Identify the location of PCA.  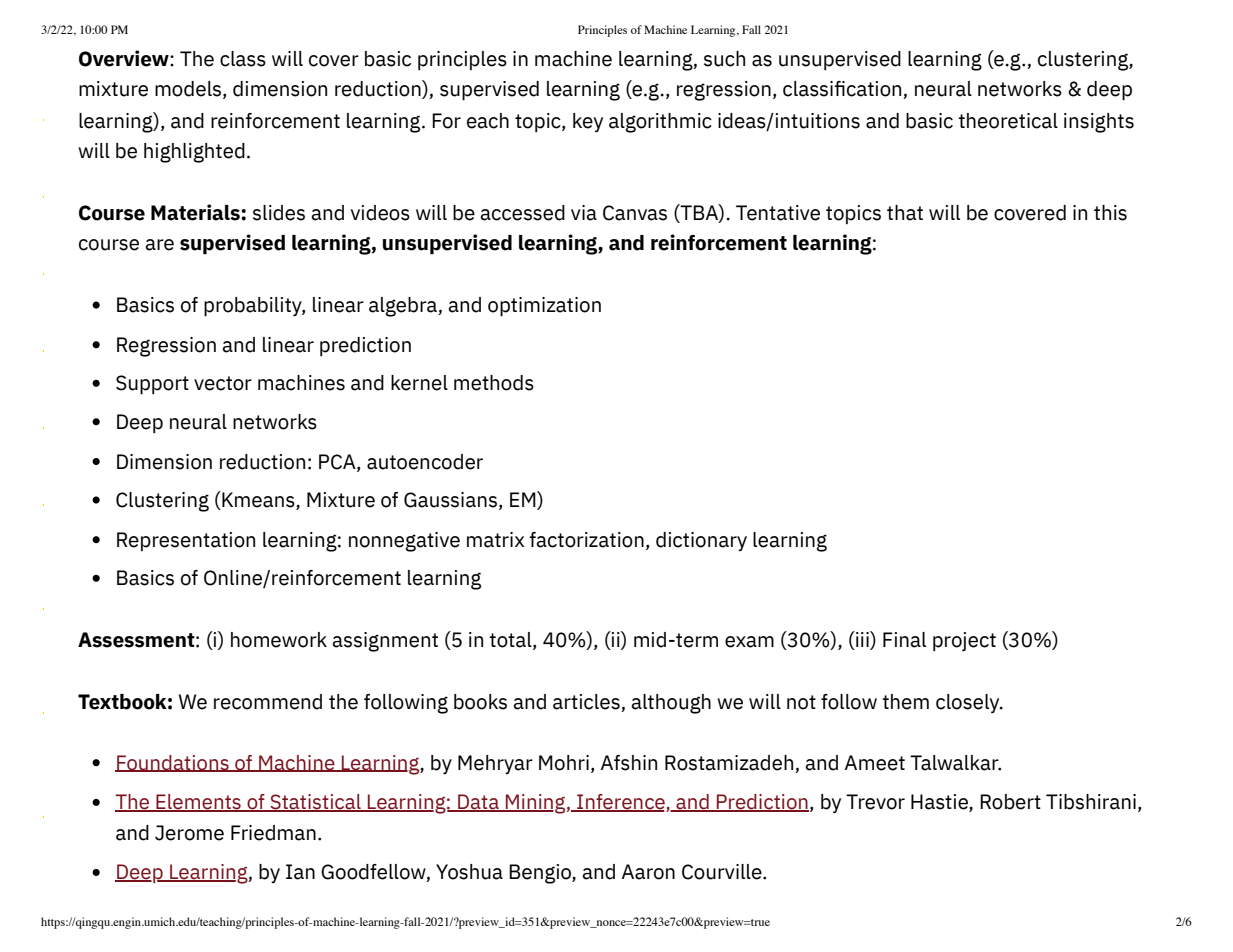
(338, 462).
